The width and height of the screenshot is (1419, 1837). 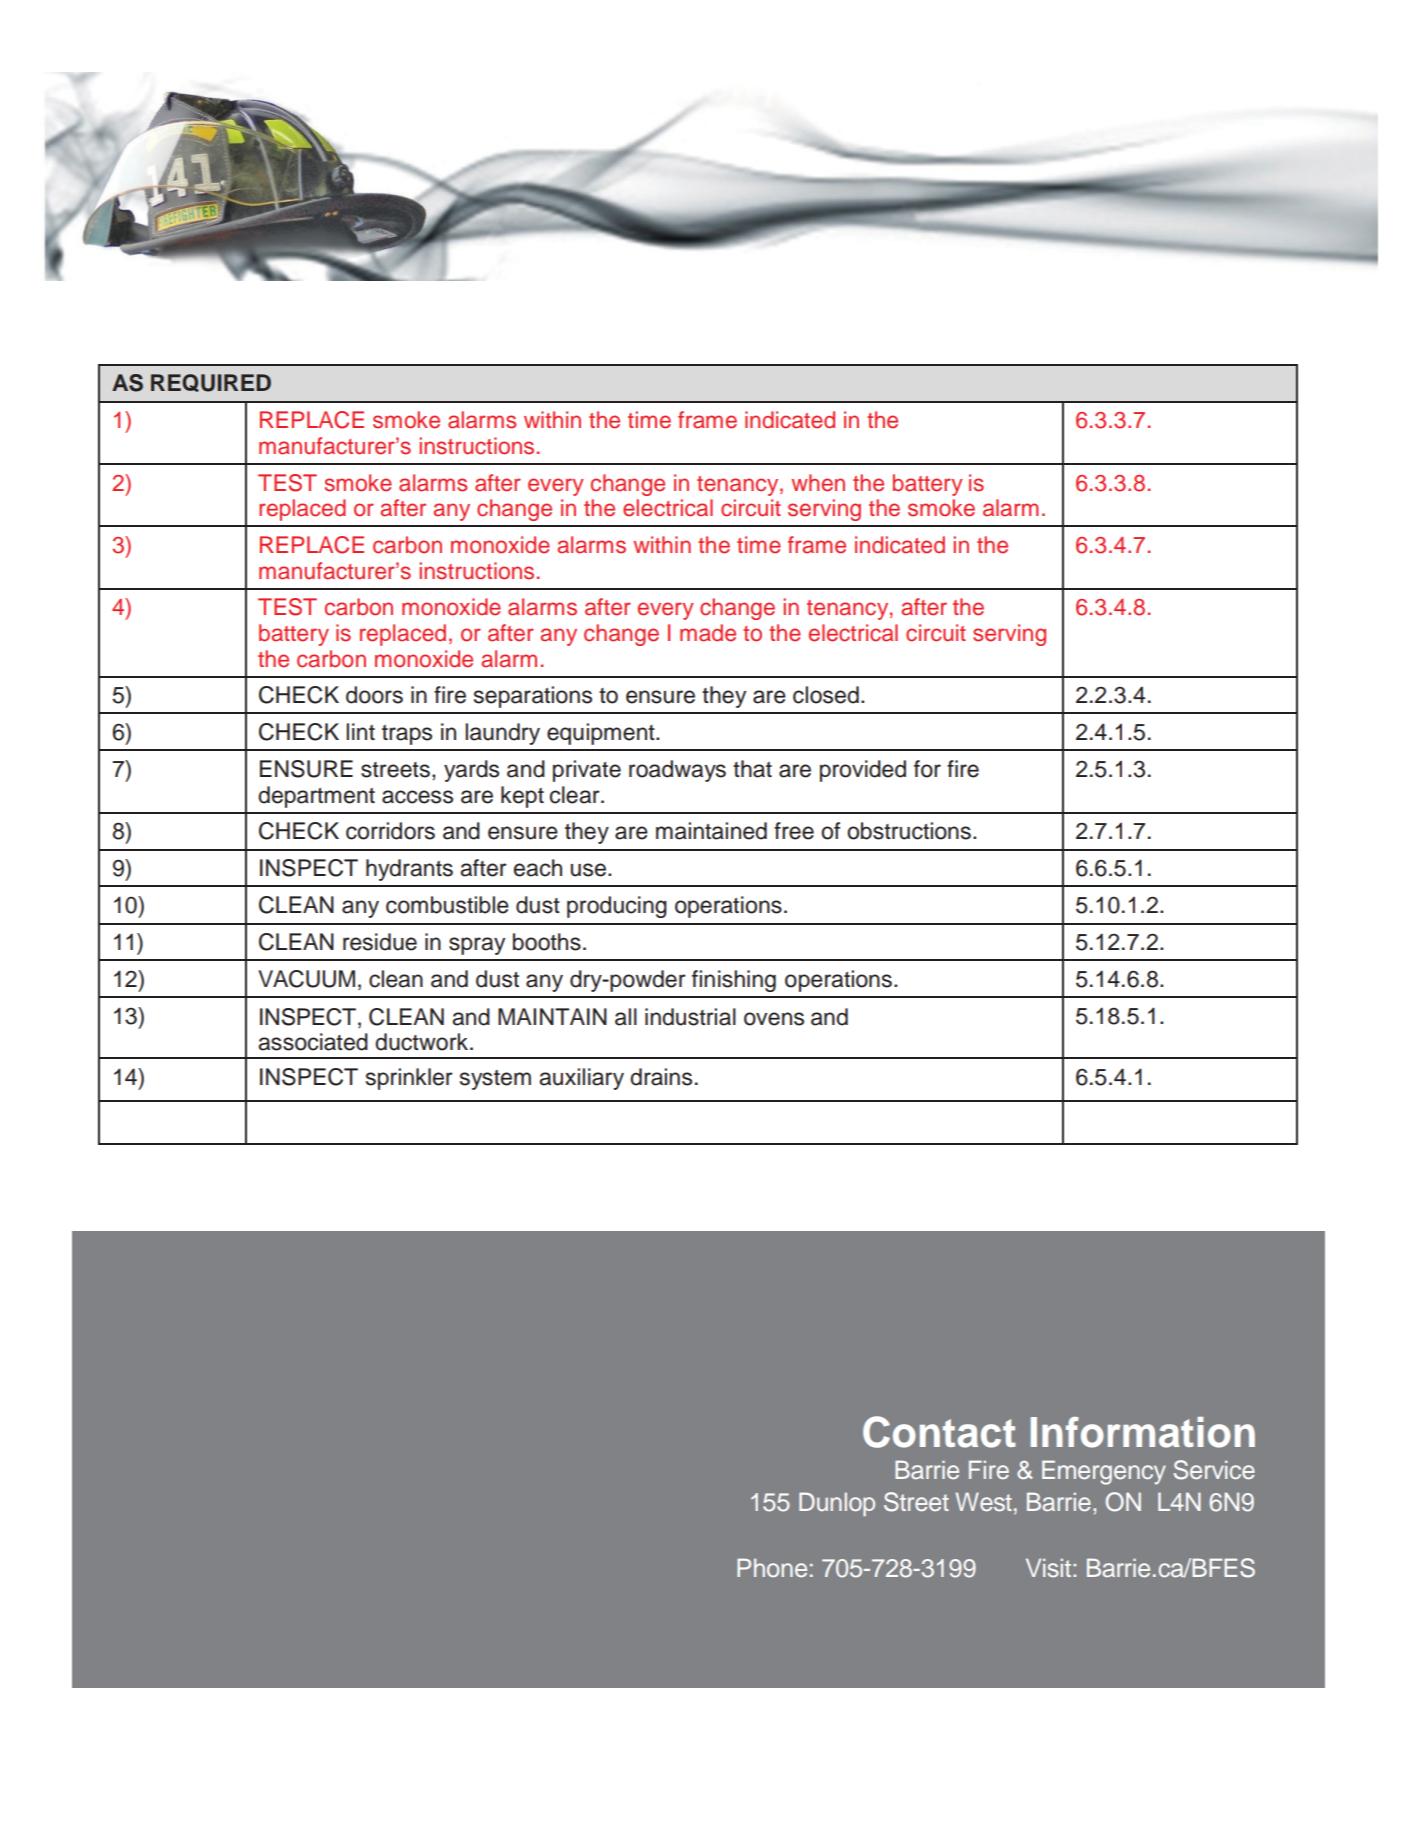 What do you see at coordinates (1104, 1472) in the screenshot?
I see `Emergency` at bounding box center [1104, 1472].
